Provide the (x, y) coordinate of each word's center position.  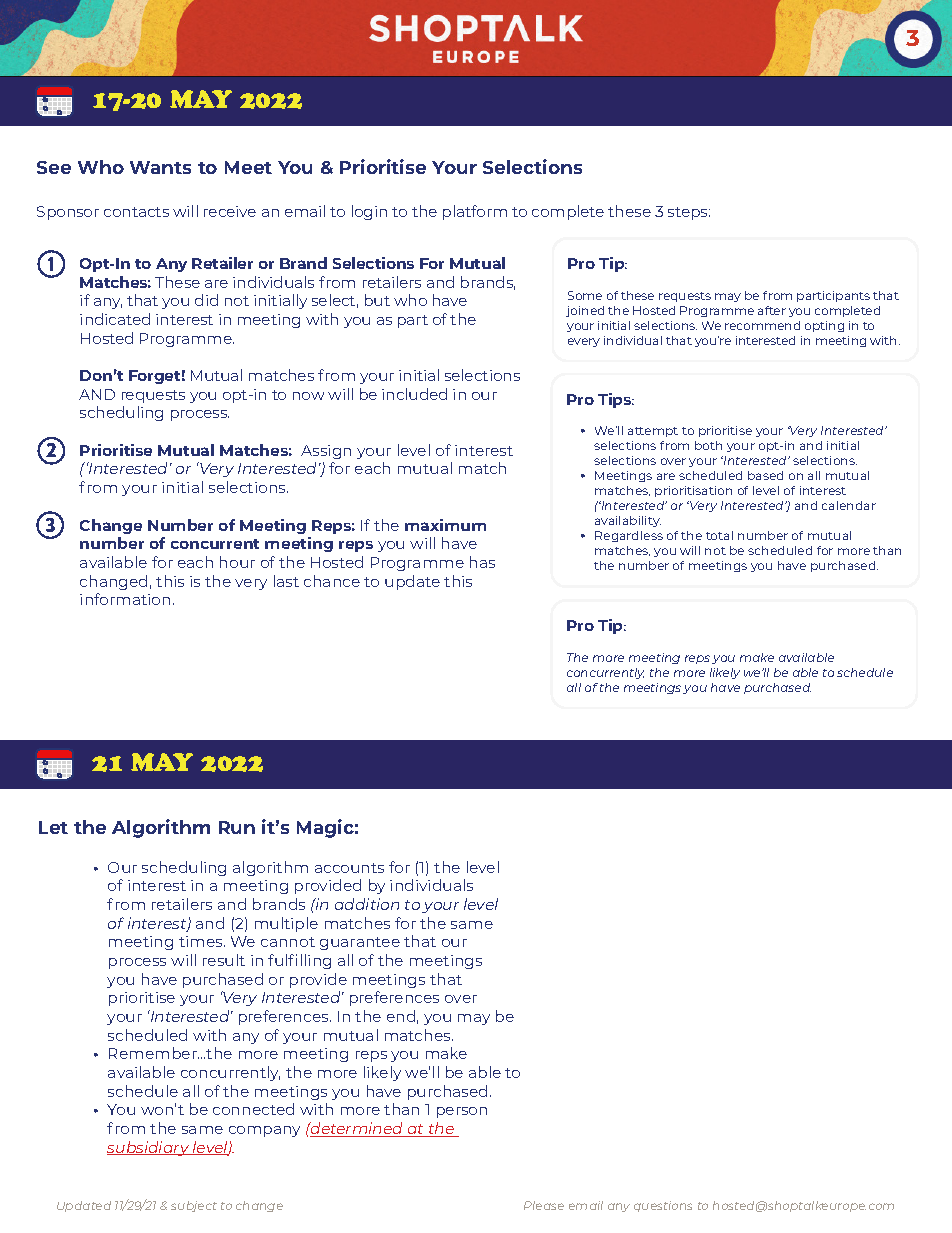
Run (237, 827)
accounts (349, 868)
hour (237, 562)
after (772, 310)
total (719, 535)
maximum (445, 525)
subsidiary (149, 1148)
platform (475, 212)
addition (367, 904)
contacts (136, 212)
